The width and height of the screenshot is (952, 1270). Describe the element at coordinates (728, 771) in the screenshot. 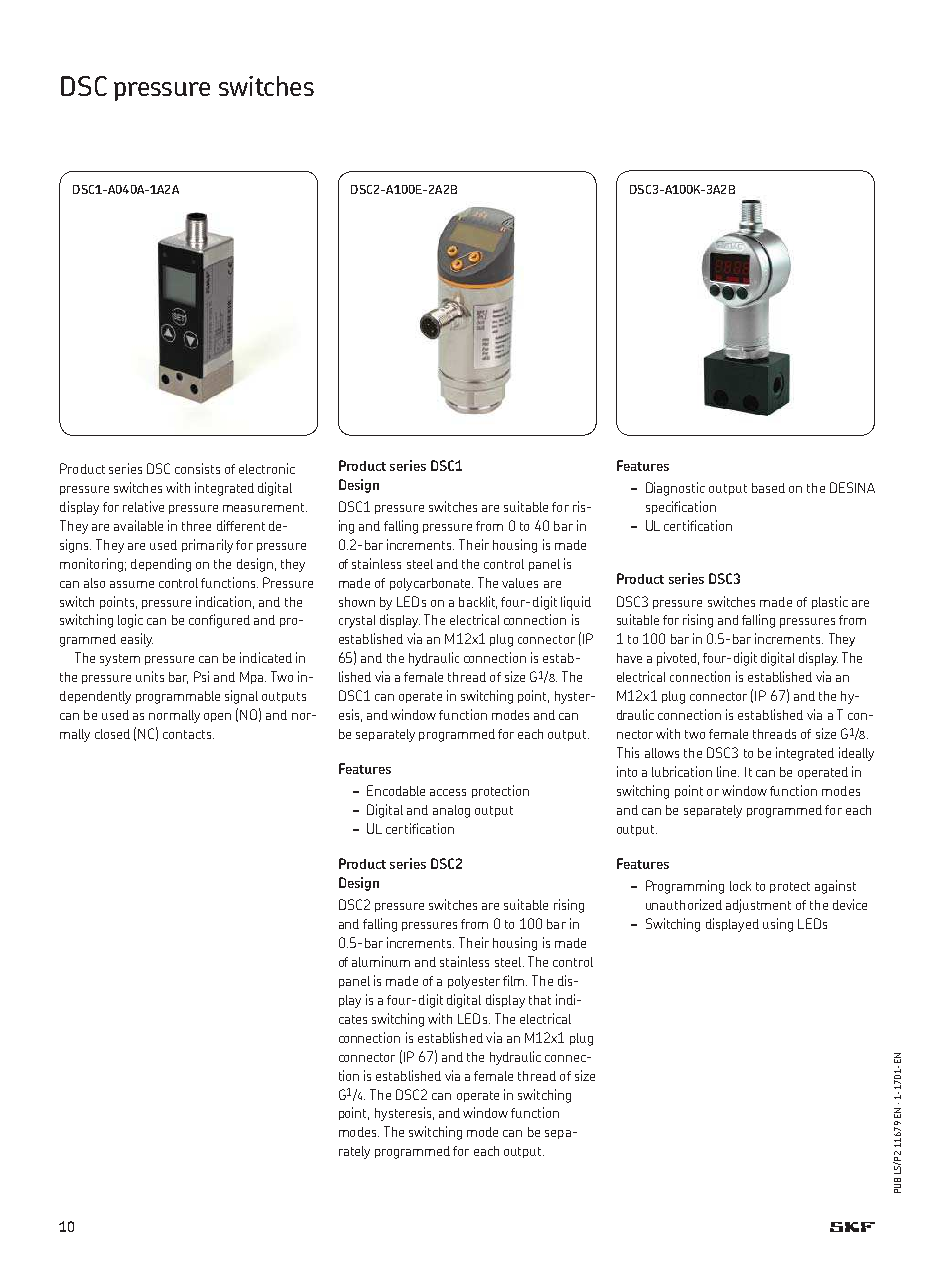

I see `line` at that location.
